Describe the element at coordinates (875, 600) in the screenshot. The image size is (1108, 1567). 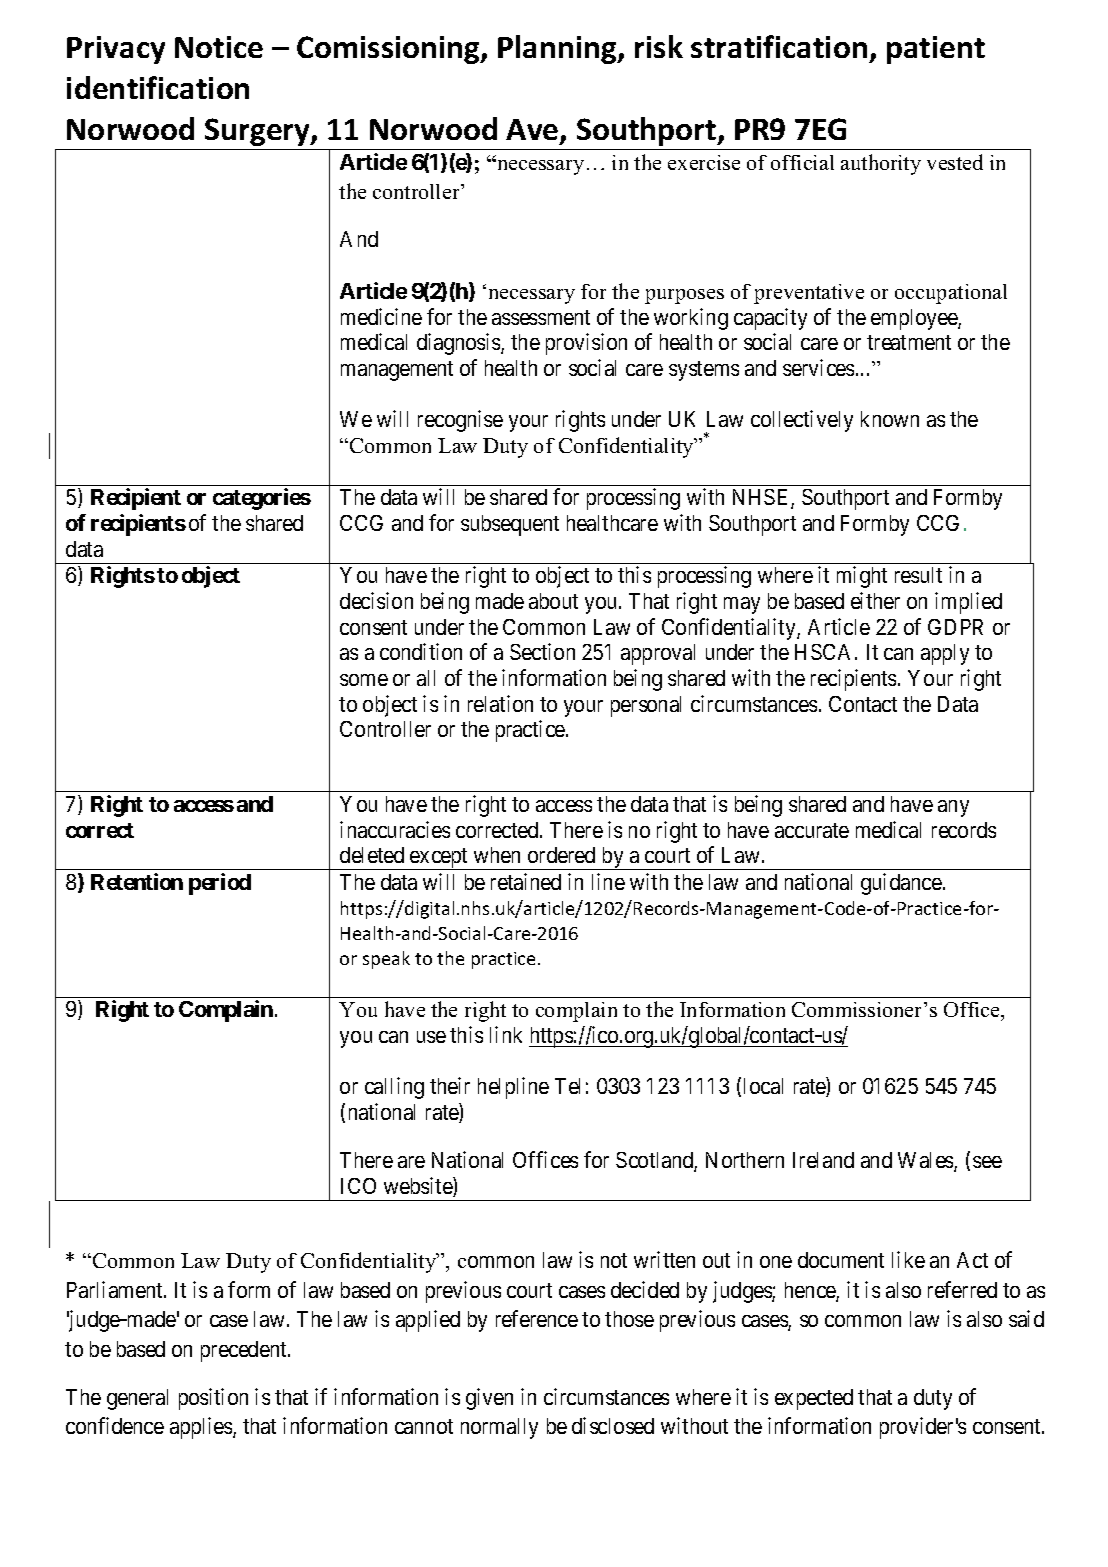
I see `either` at that location.
